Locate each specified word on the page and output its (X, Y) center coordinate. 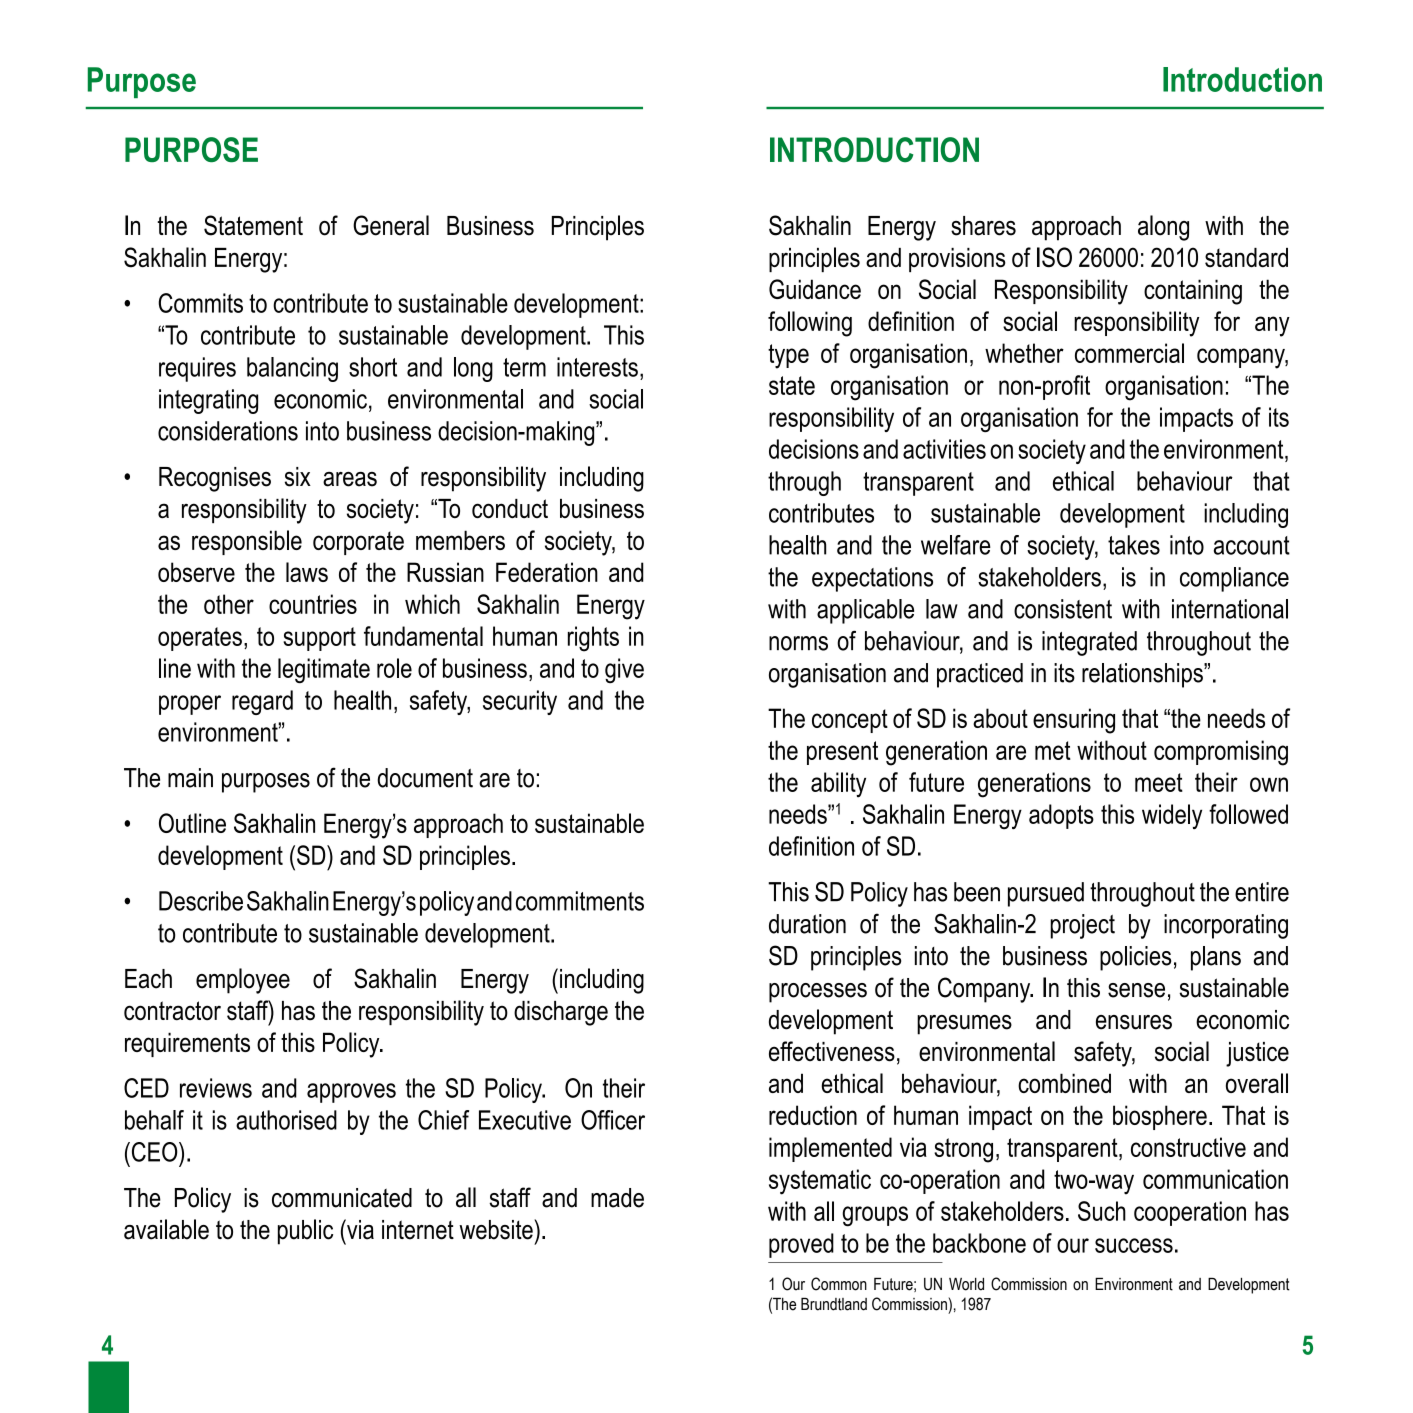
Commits (200, 303)
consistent (1063, 609)
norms (798, 643)
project (1082, 926)
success (1134, 1245)
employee (243, 981)
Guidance (815, 289)
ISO (1054, 257)
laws (307, 572)
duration (807, 924)
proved (801, 1245)
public (305, 1232)
